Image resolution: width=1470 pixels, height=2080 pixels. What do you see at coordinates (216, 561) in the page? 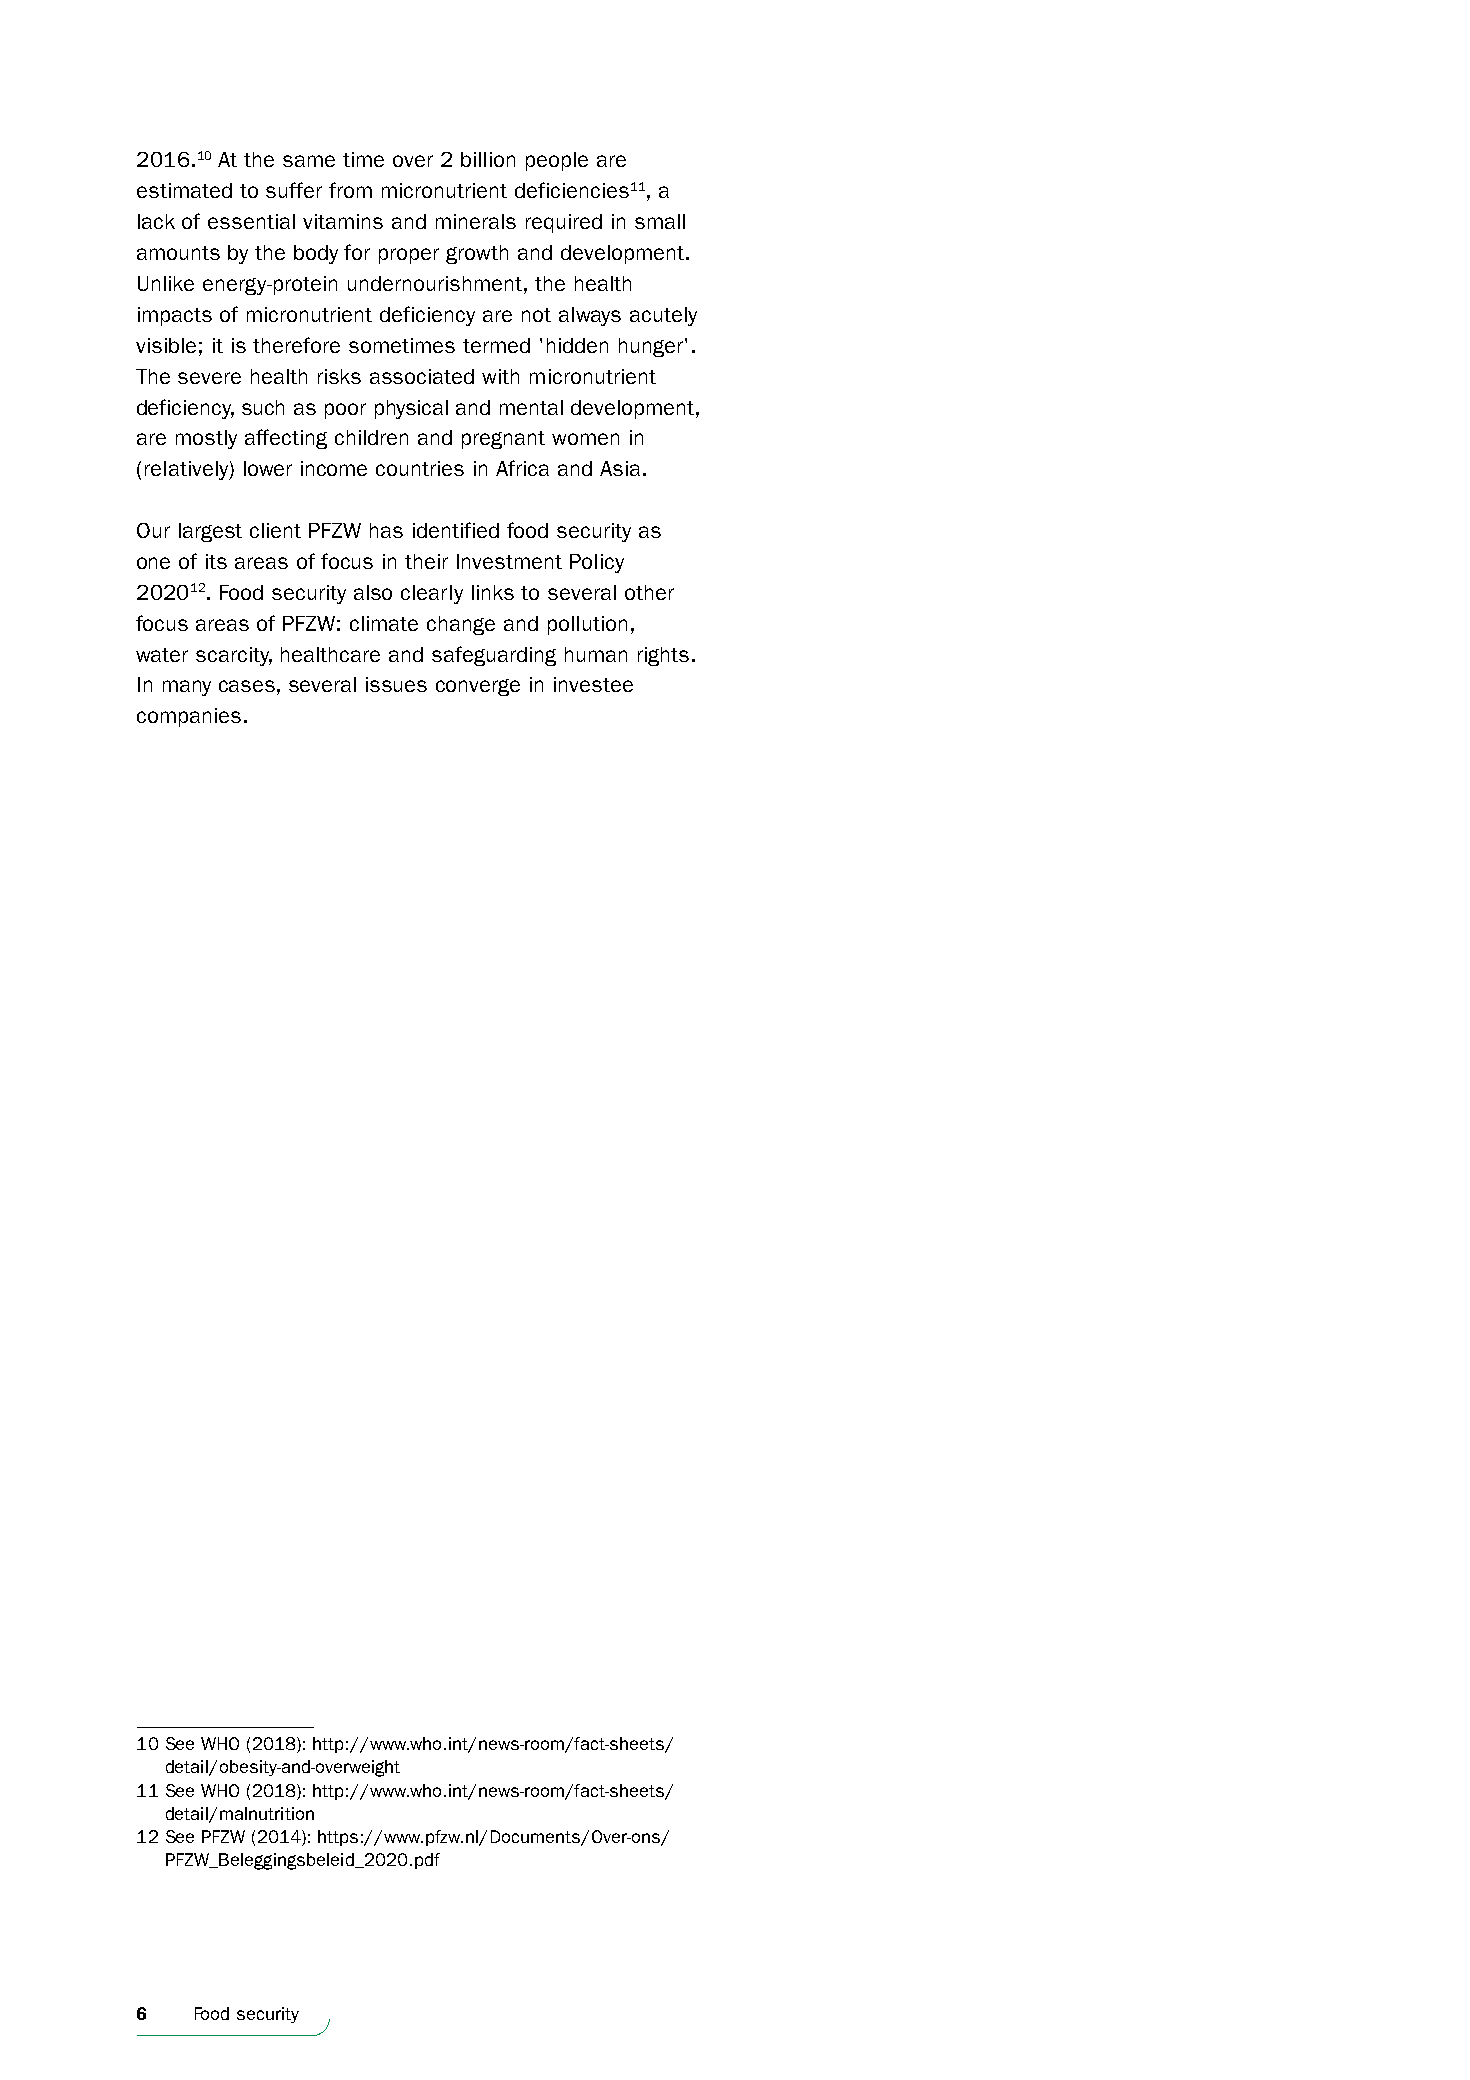
I see `its` at bounding box center [216, 561].
